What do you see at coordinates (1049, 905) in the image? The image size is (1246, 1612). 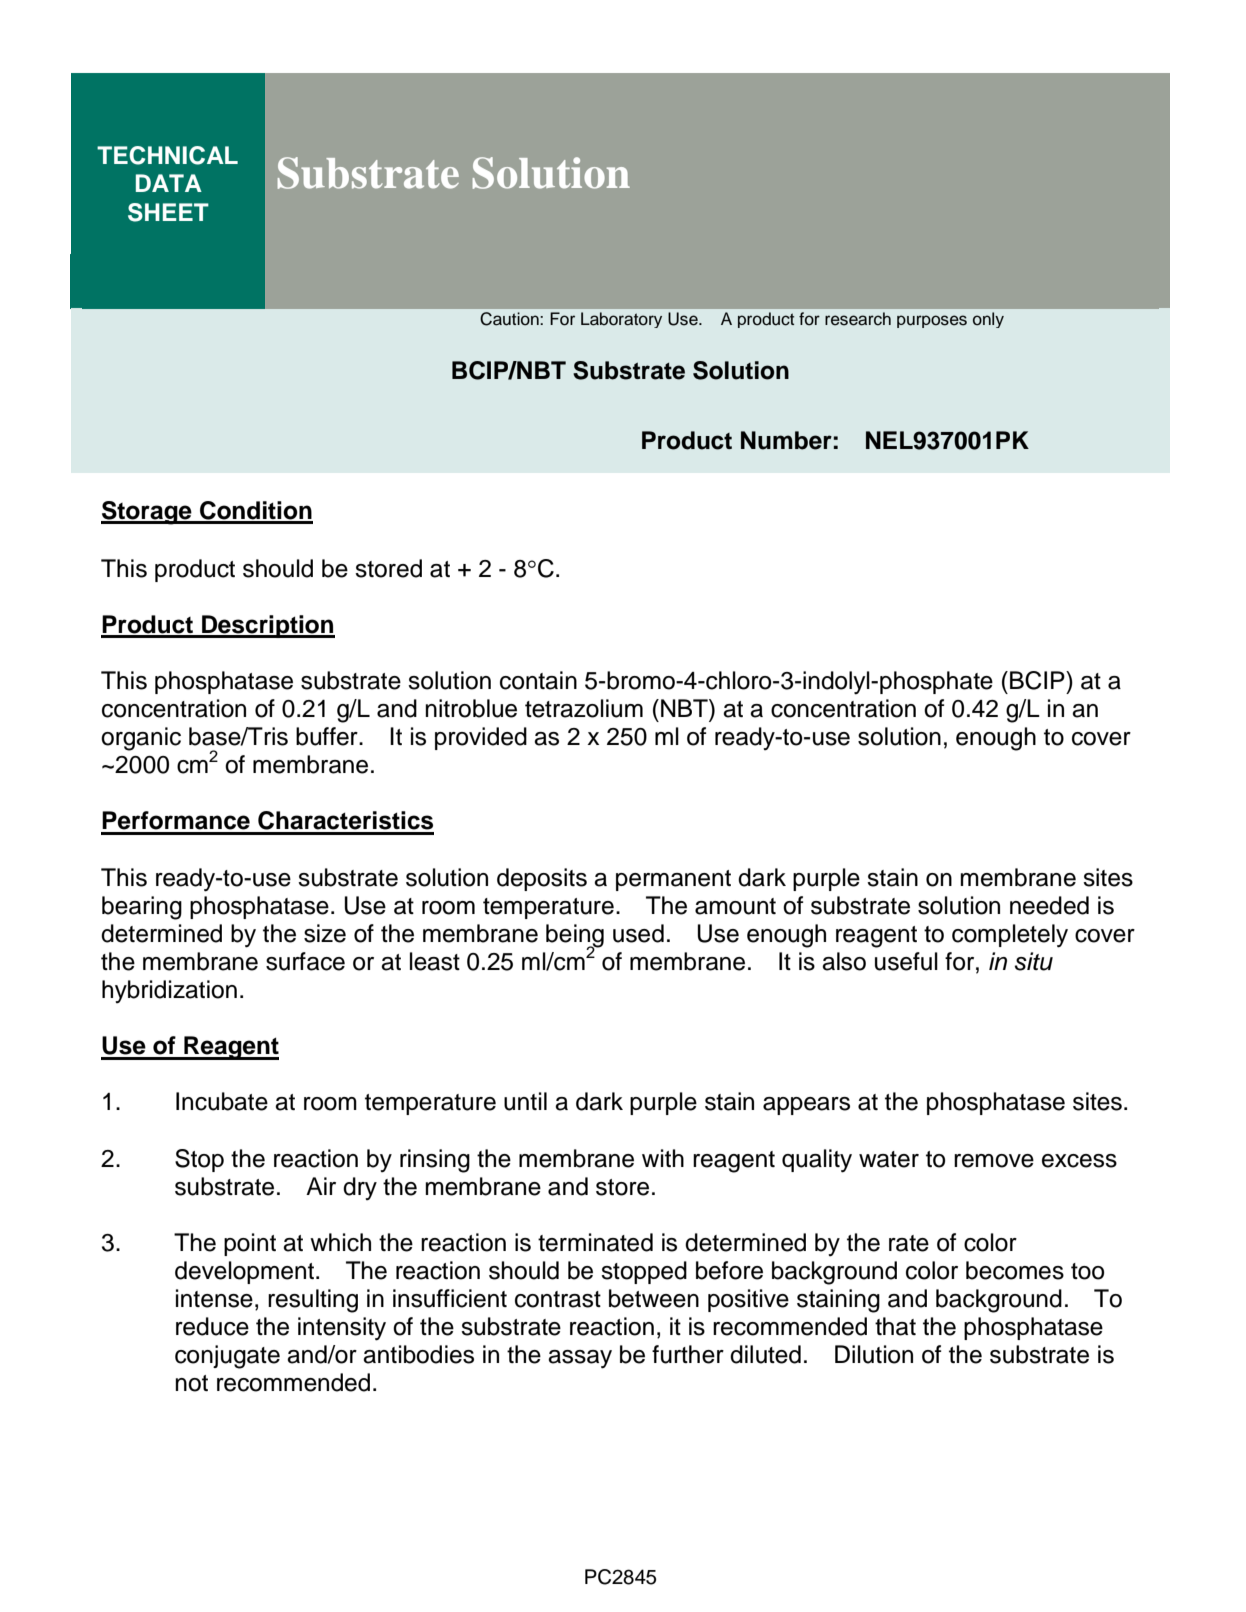 I see `needed` at bounding box center [1049, 905].
